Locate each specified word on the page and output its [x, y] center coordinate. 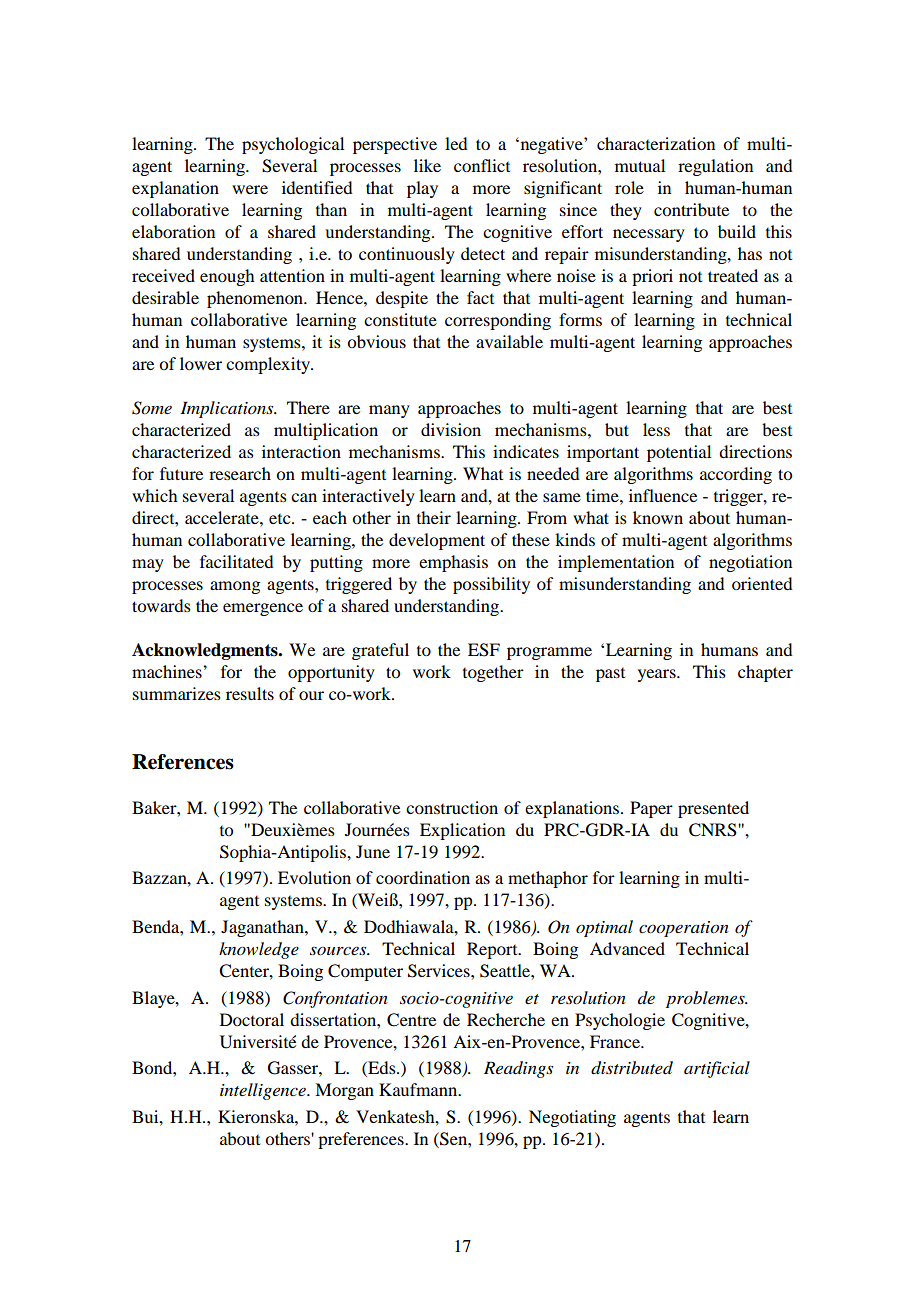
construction [452, 807]
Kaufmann [419, 1089]
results [250, 693]
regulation [715, 167]
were [250, 189]
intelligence [264, 1091]
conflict [482, 165]
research [240, 473]
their [434, 517]
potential [679, 453]
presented [713, 809]
